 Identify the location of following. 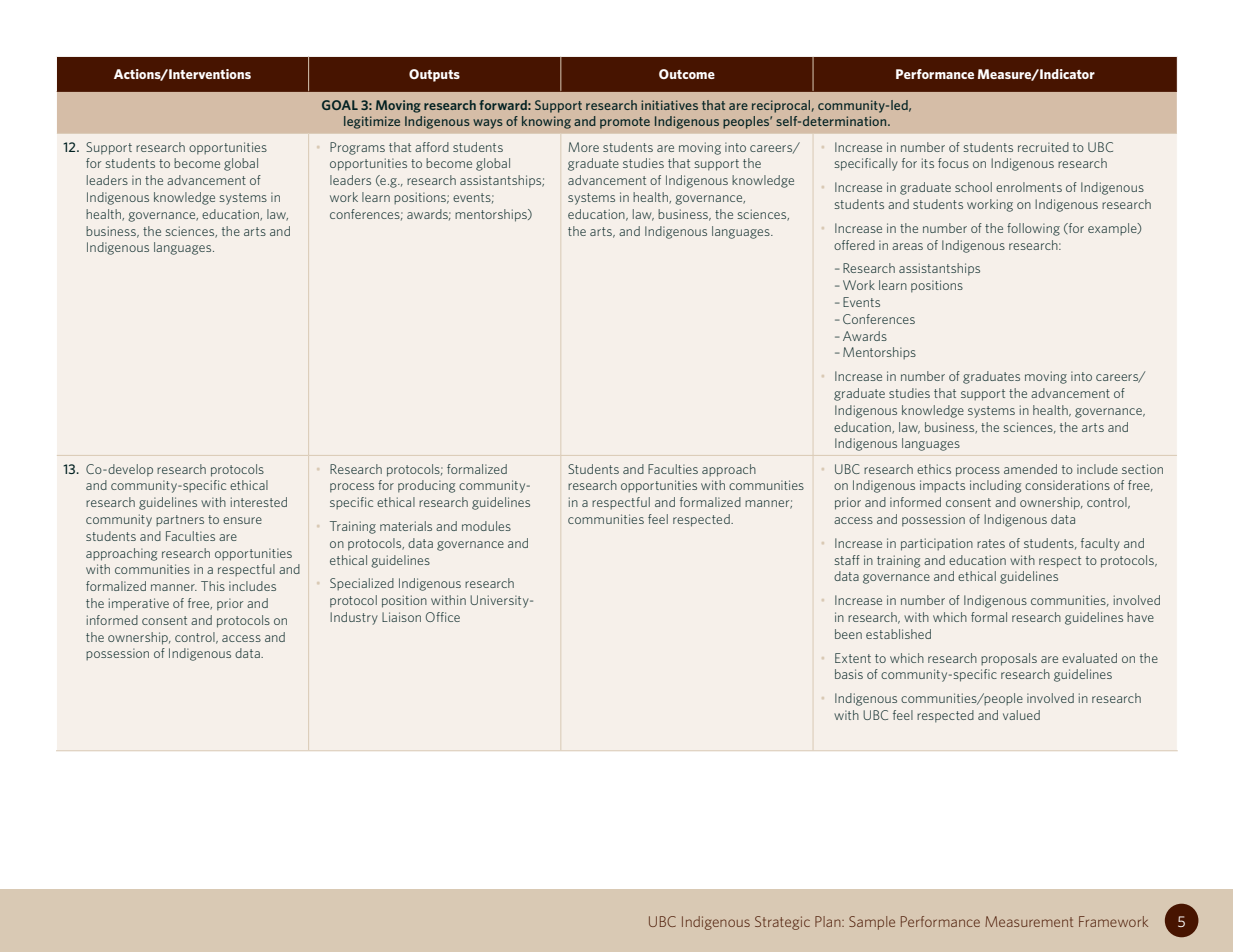
(1033, 229).
